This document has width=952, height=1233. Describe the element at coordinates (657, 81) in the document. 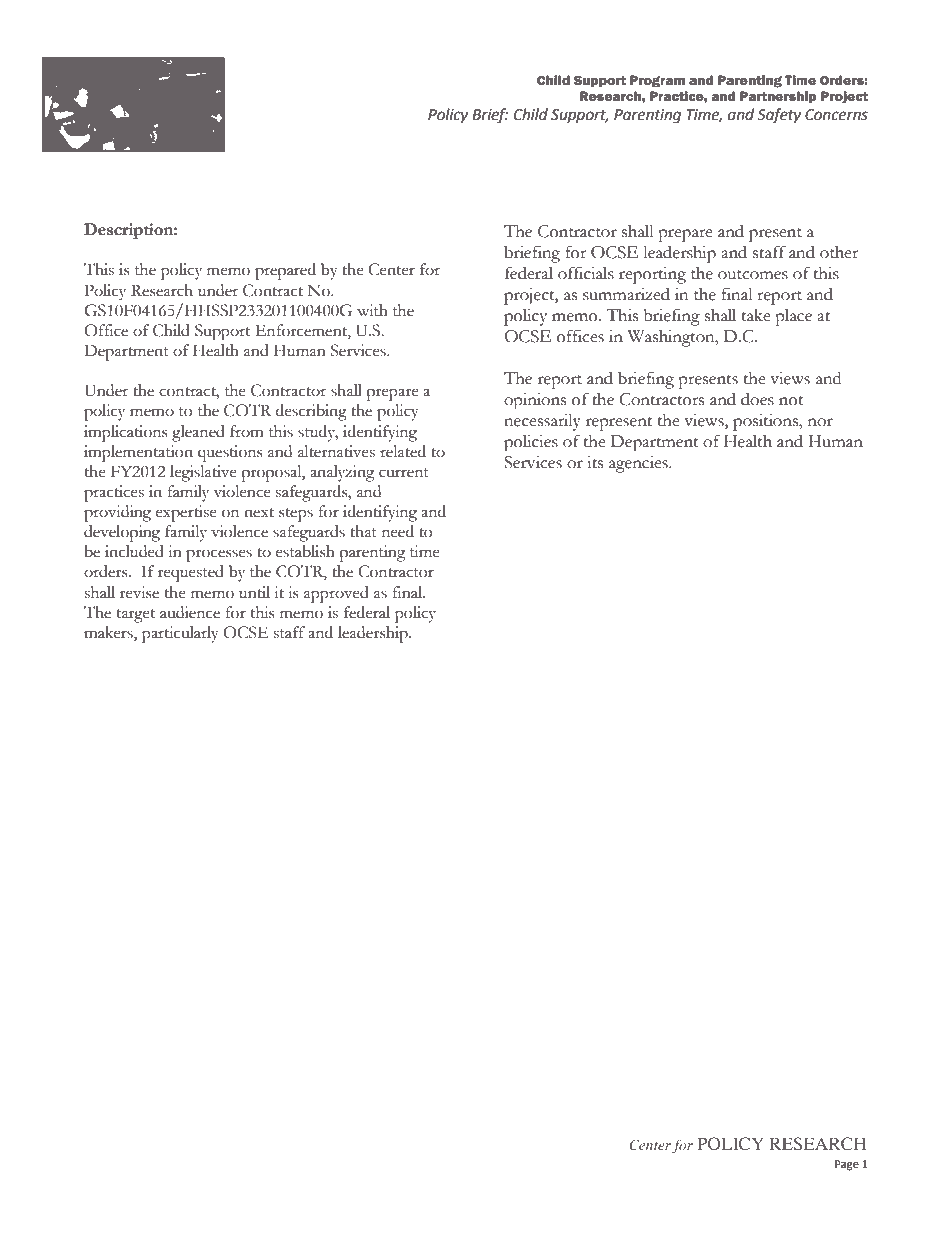

I see `Program` at that location.
